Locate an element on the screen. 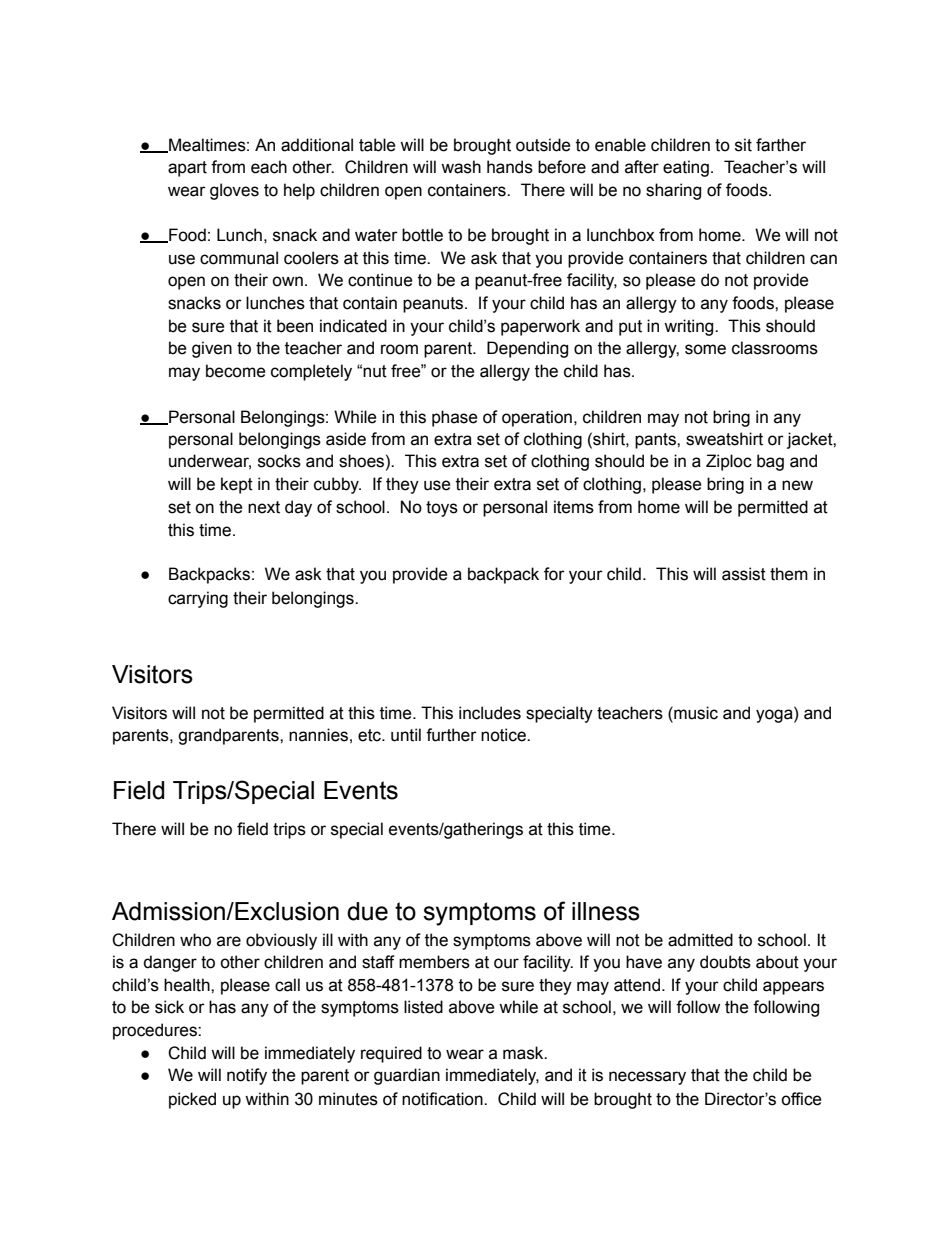 The height and width of the screenshot is (1233, 952). gloves is located at coordinates (234, 191).
